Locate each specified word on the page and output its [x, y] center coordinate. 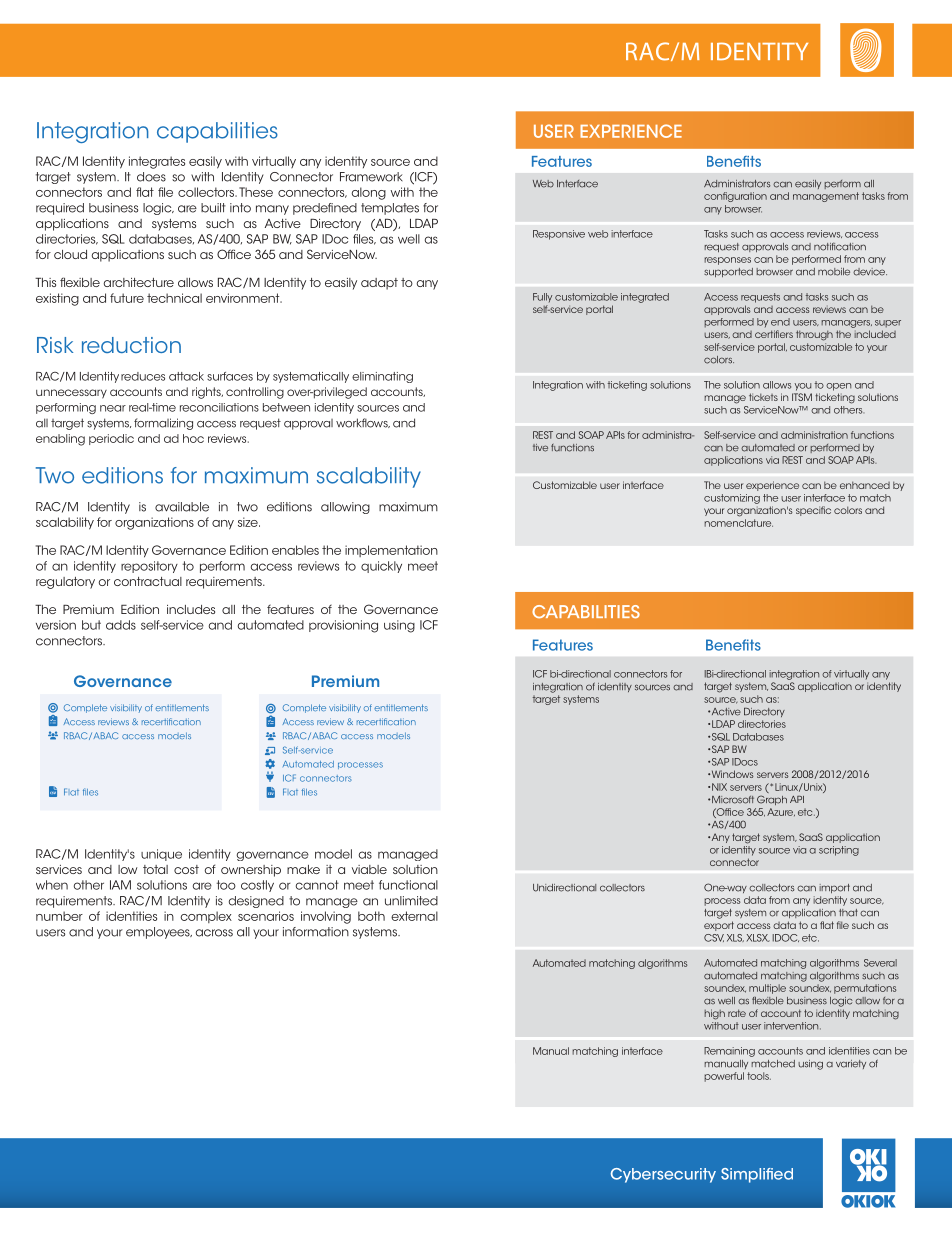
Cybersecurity [663, 1175]
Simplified [757, 1175]
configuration [735, 197]
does [151, 177]
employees [159, 933]
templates [390, 209]
